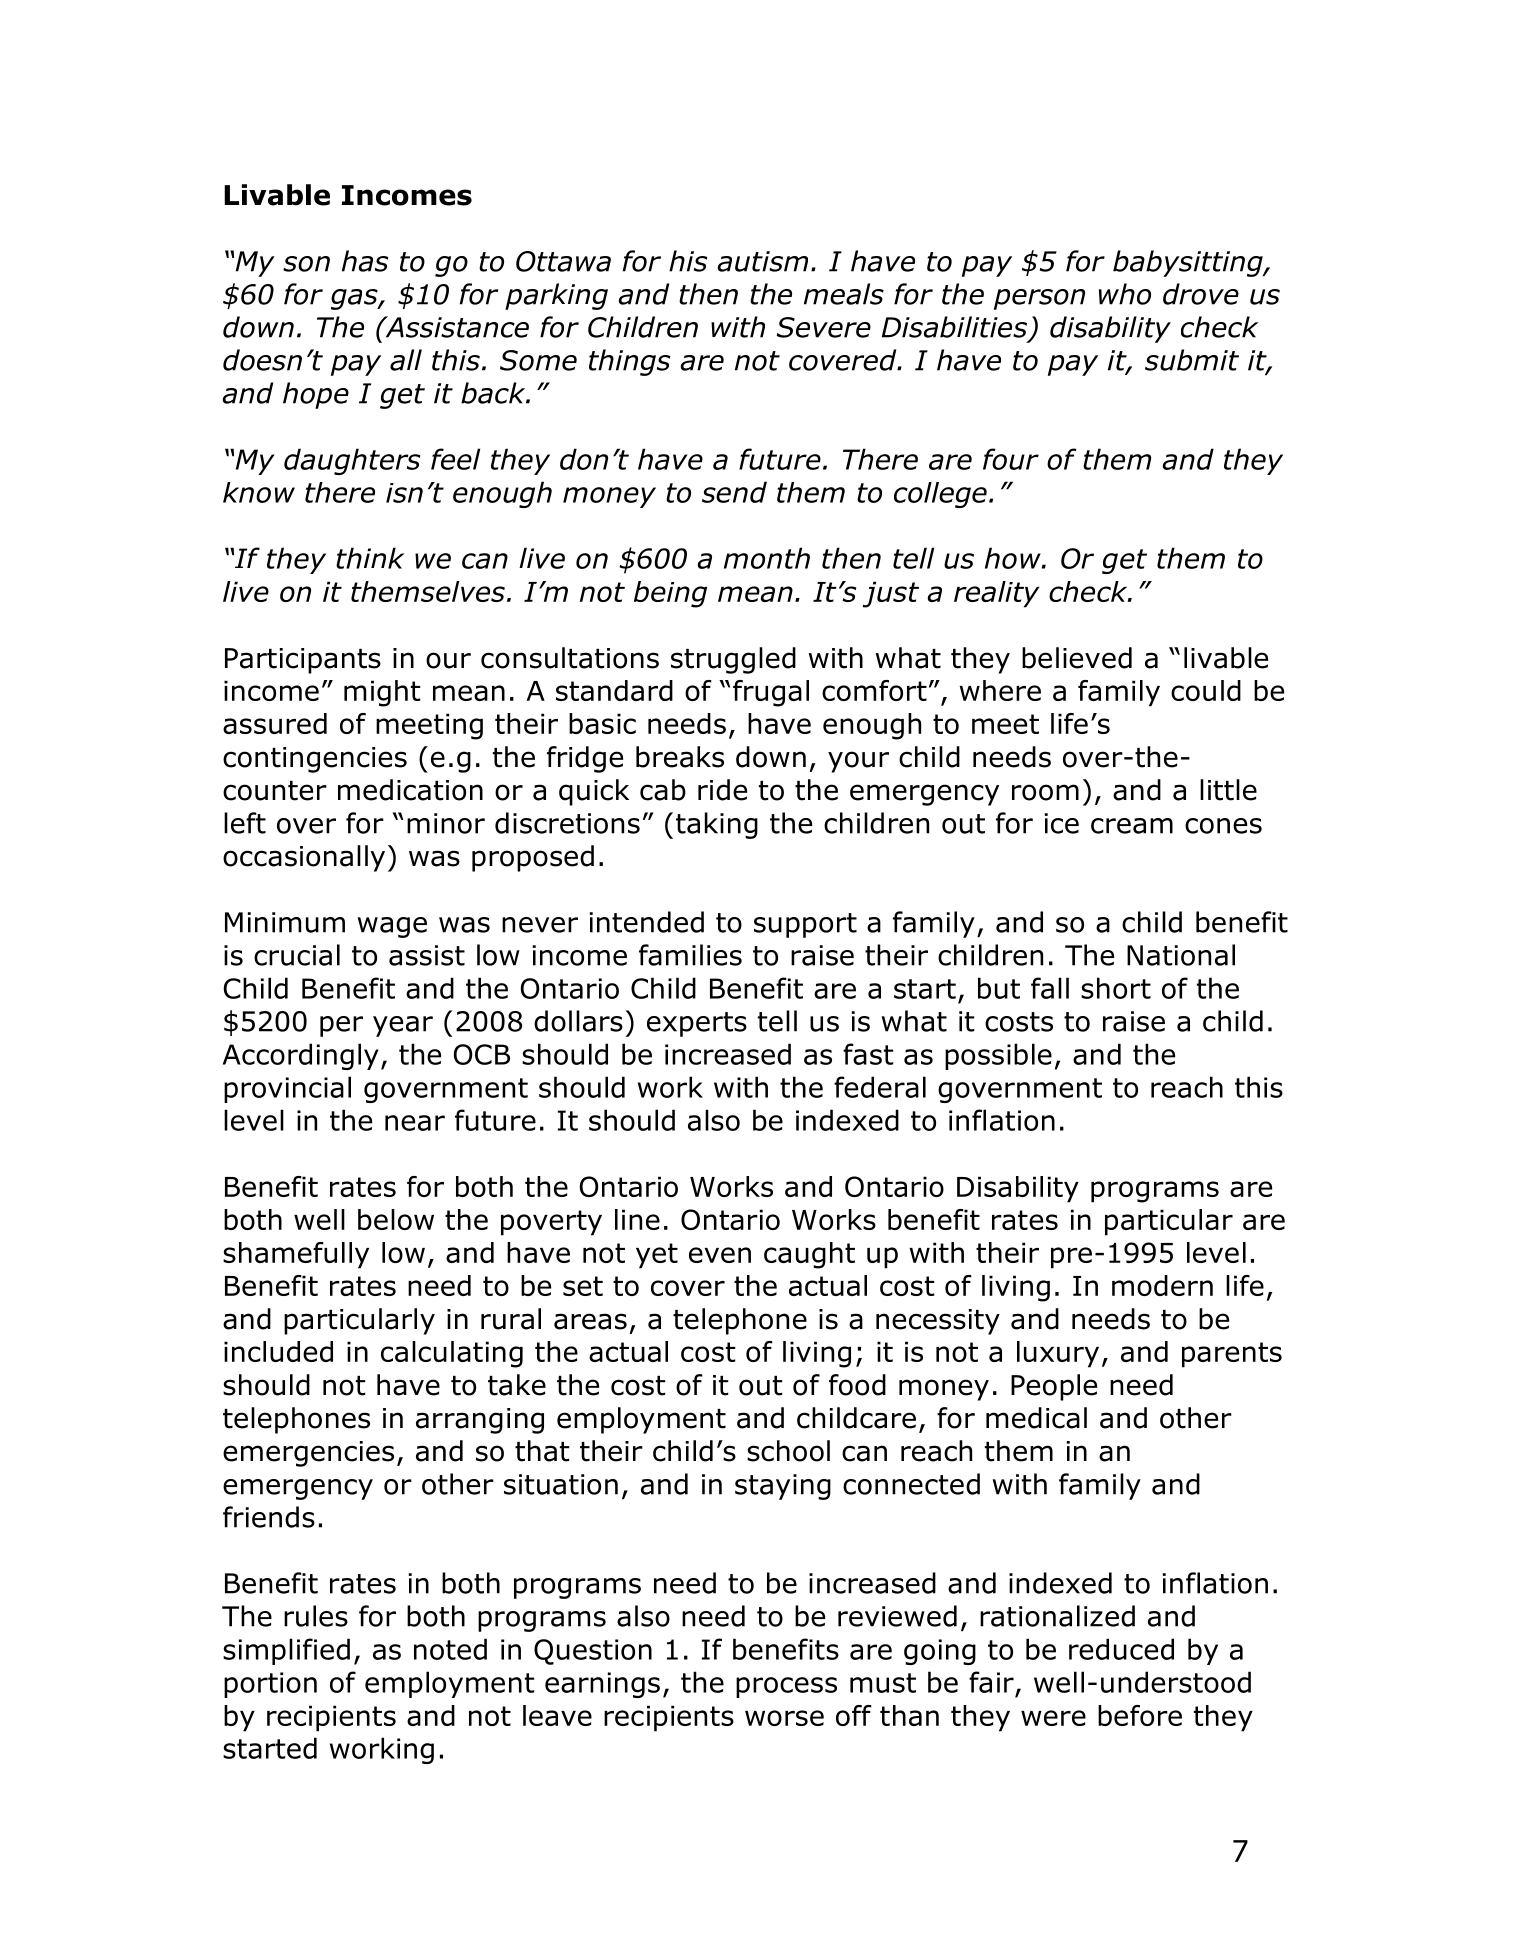 The width and height of the document is (1513, 1958). I want to click on Participants, so click(303, 661).
